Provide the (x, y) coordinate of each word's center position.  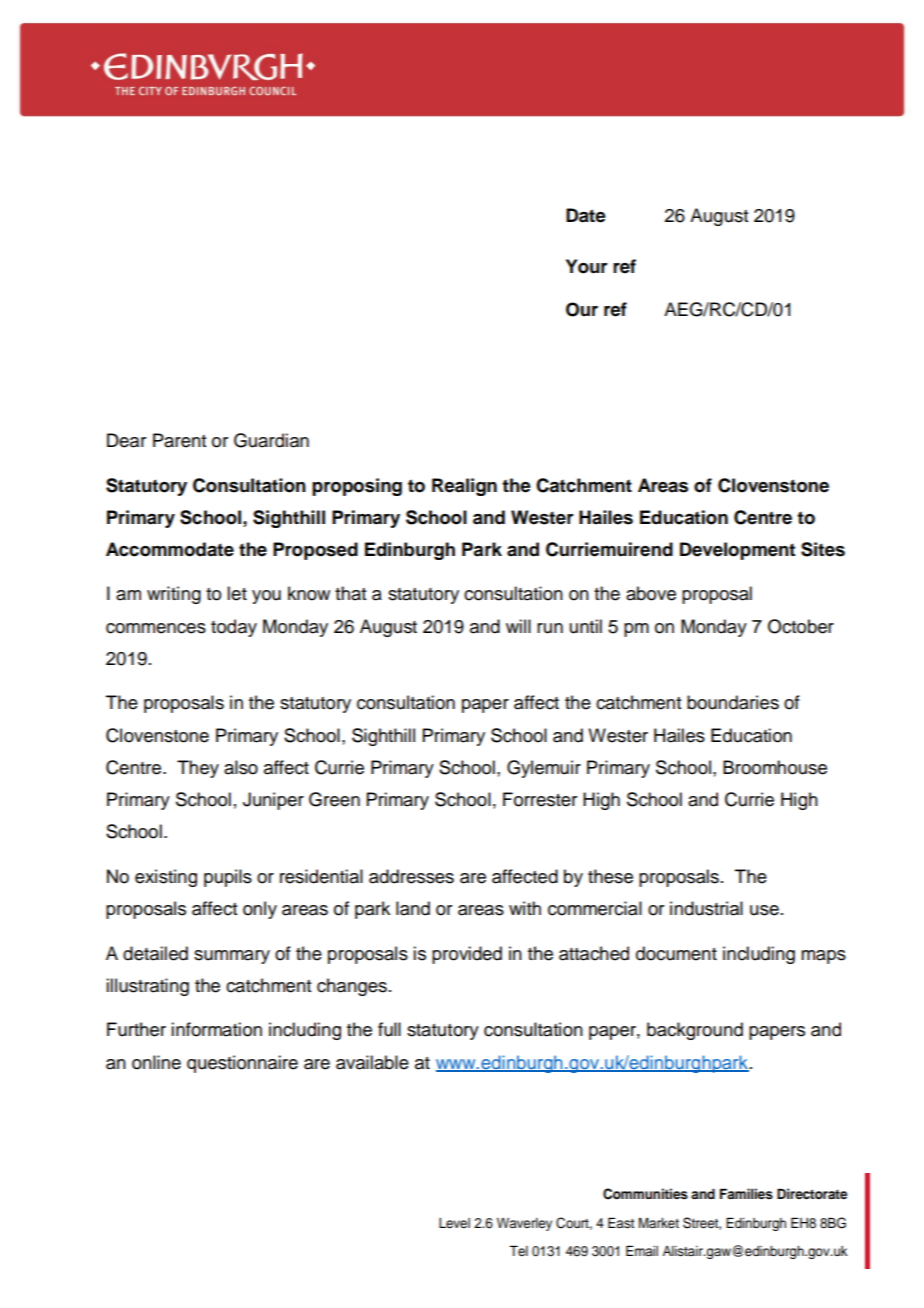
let (237, 593)
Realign (464, 487)
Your (587, 266)
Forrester (540, 799)
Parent (179, 440)
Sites (823, 549)
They (198, 769)
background (695, 1031)
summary (232, 957)
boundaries (733, 702)
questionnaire (242, 1064)
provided (467, 955)
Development (737, 551)
